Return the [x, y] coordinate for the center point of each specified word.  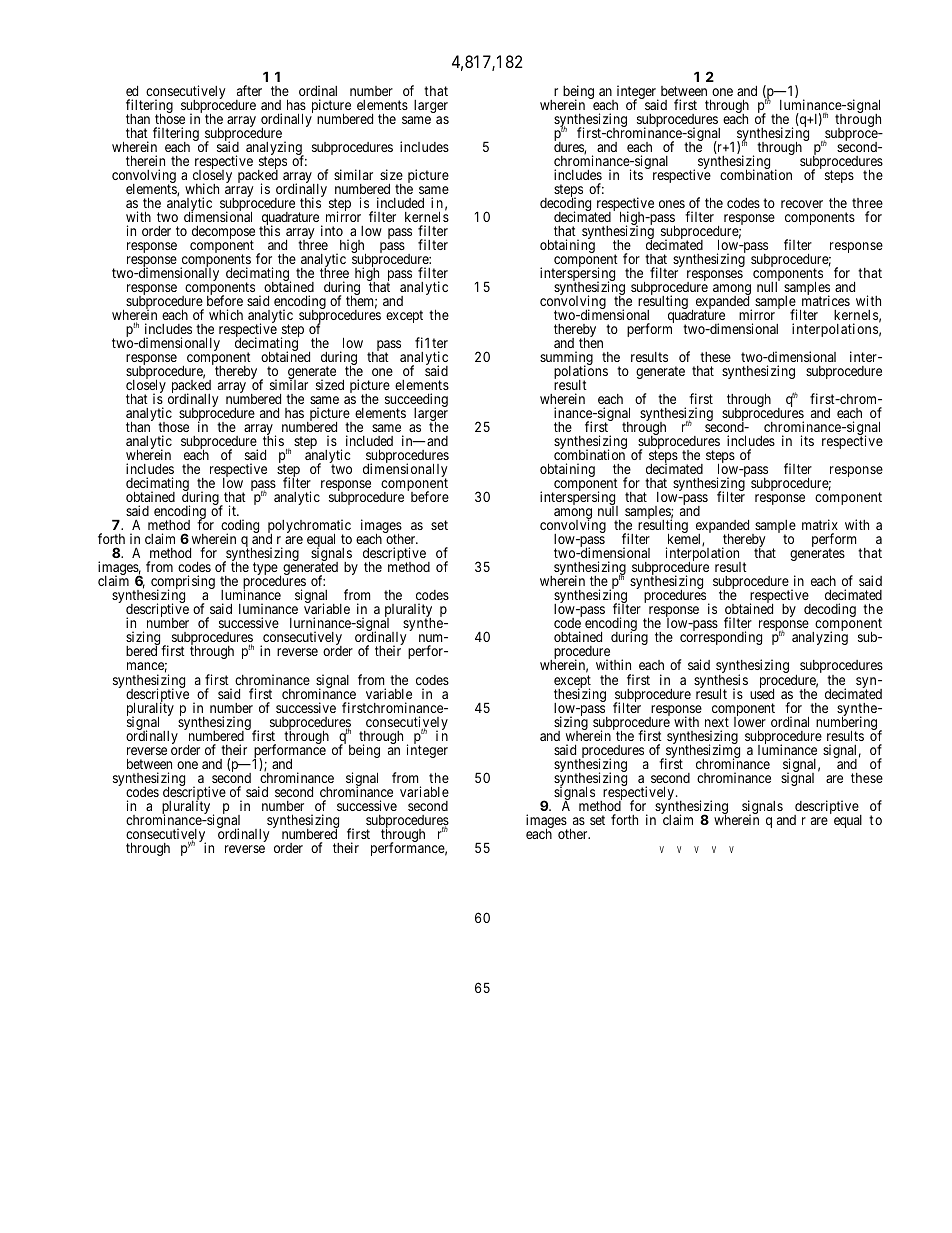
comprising [183, 583]
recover [802, 204]
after [249, 90]
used [762, 693]
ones [672, 204]
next [717, 722]
